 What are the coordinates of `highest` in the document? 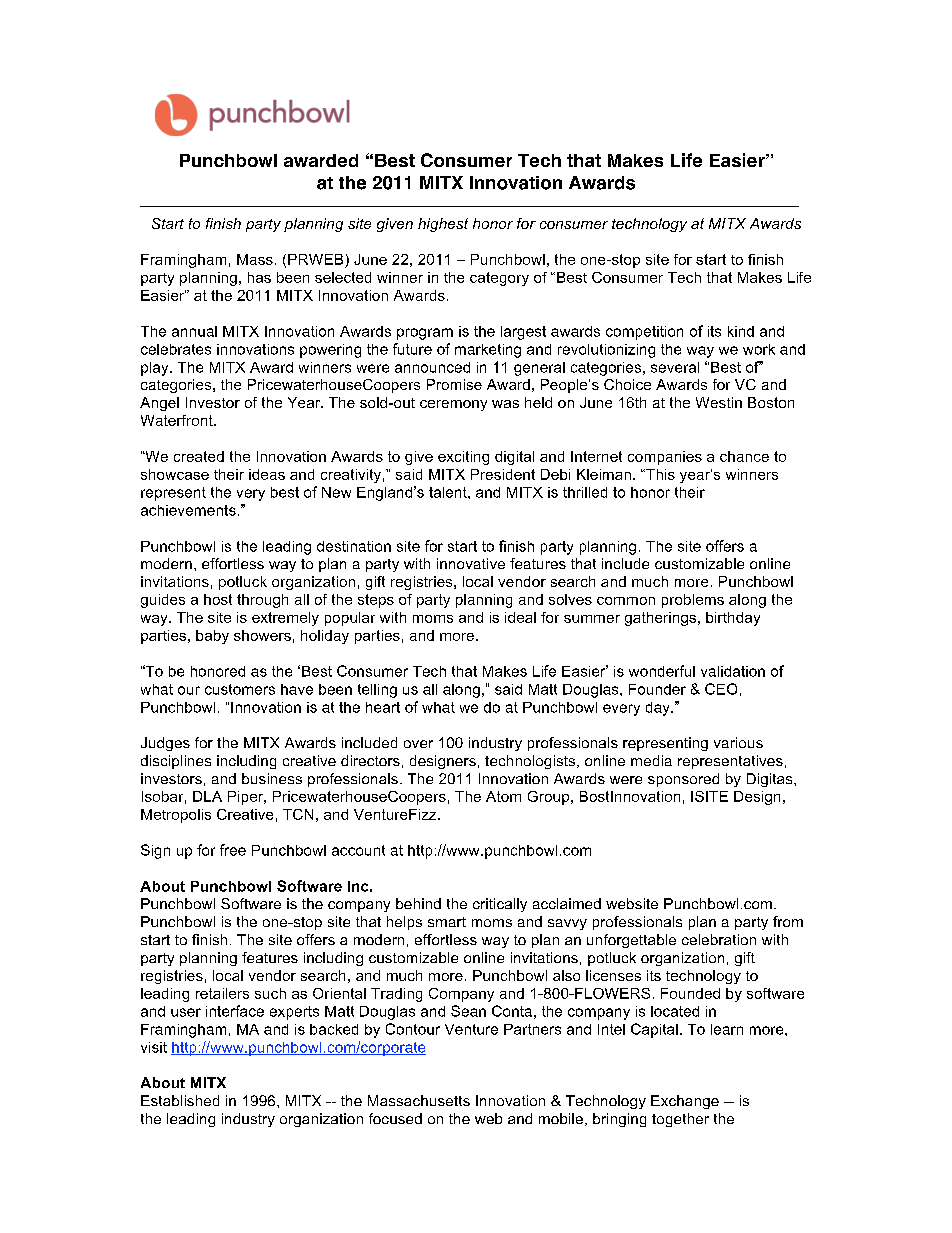 It's located at (443, 225).
